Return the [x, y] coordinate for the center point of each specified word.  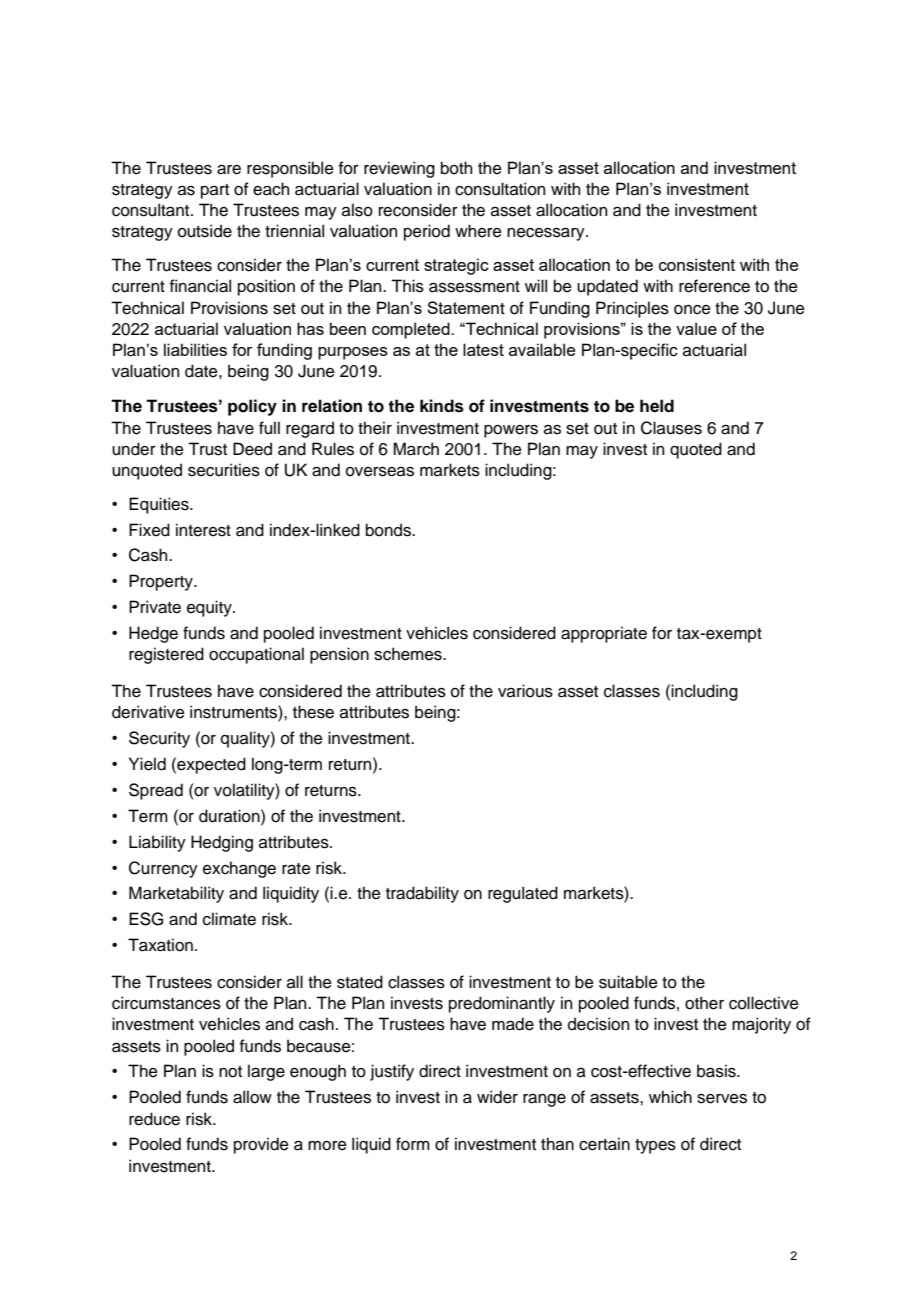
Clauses [671, 428]
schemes [409, 654]
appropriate [604, 634]
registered [166, 655]
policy [252, 407]
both [456, 168]
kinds [442, 406]
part [215, 191]
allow [252, 1097]
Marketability [176, 894]
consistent [697, 264]
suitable [628, 982]
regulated [523, 894]
